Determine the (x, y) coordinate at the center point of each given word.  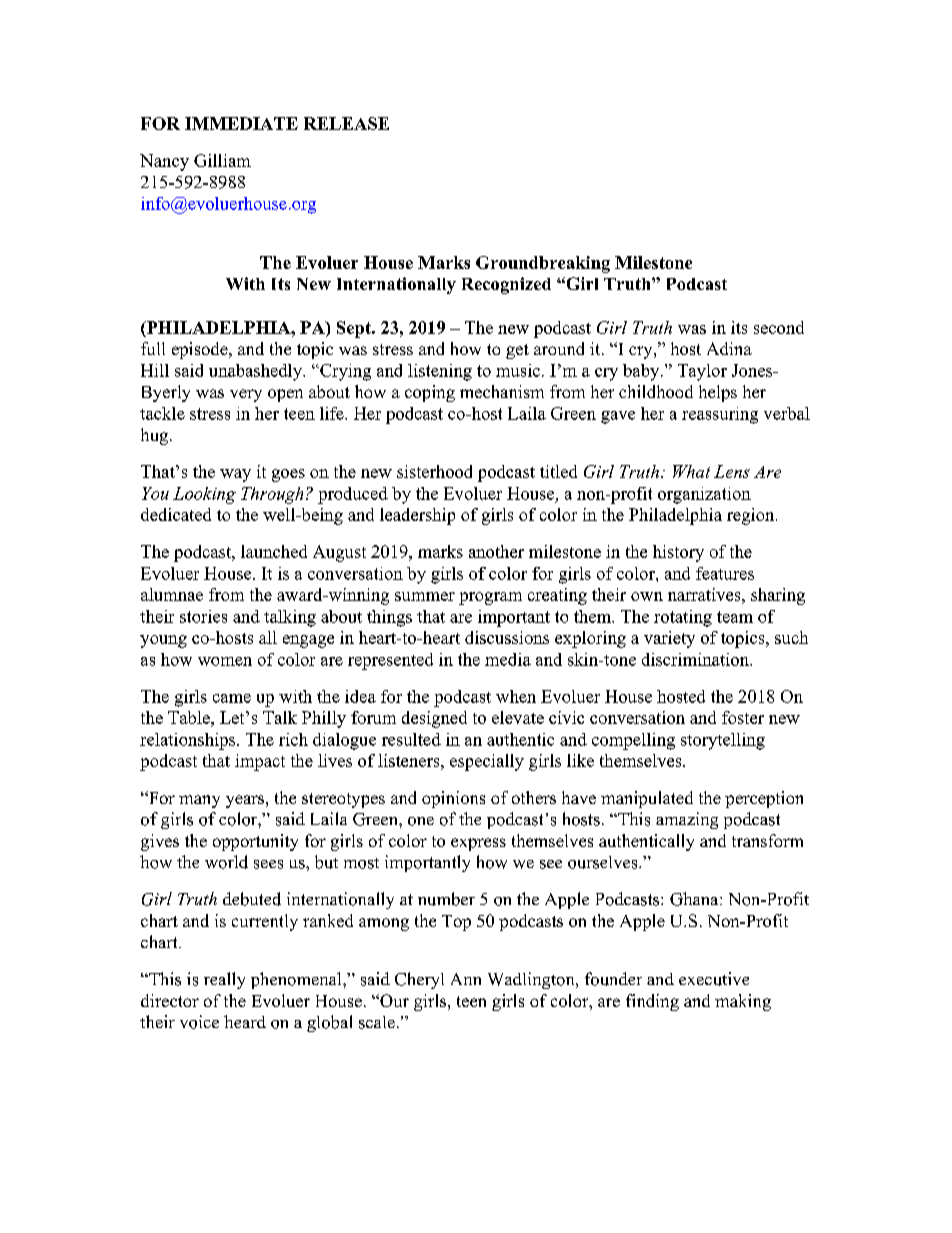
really (224, 980)
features (725, 573)
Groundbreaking (543, 264)
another (496, 551)
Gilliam (222, 160)
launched (274, 551)
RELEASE (346, 123)
